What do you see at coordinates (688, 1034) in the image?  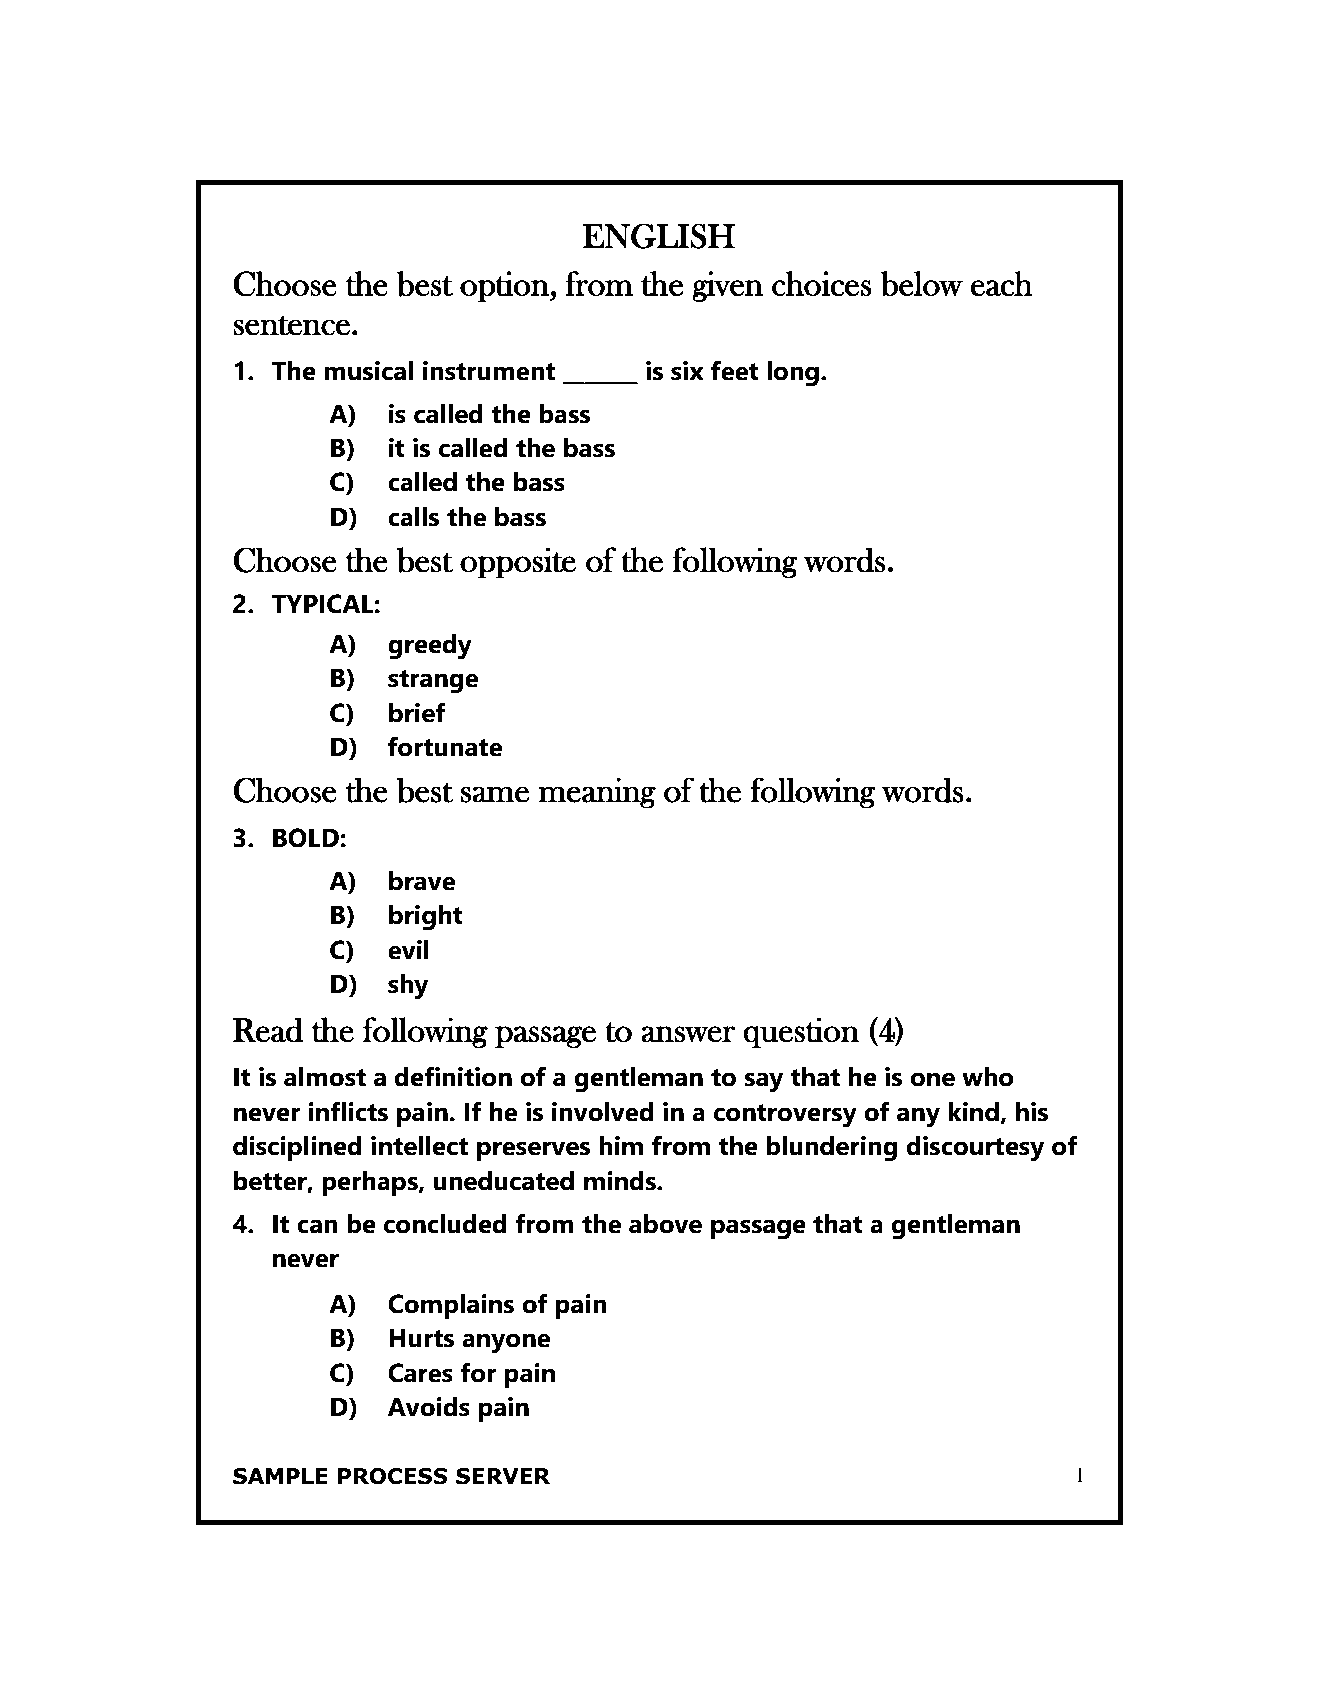 I see `answer` at bounding box center [688, 1034].
